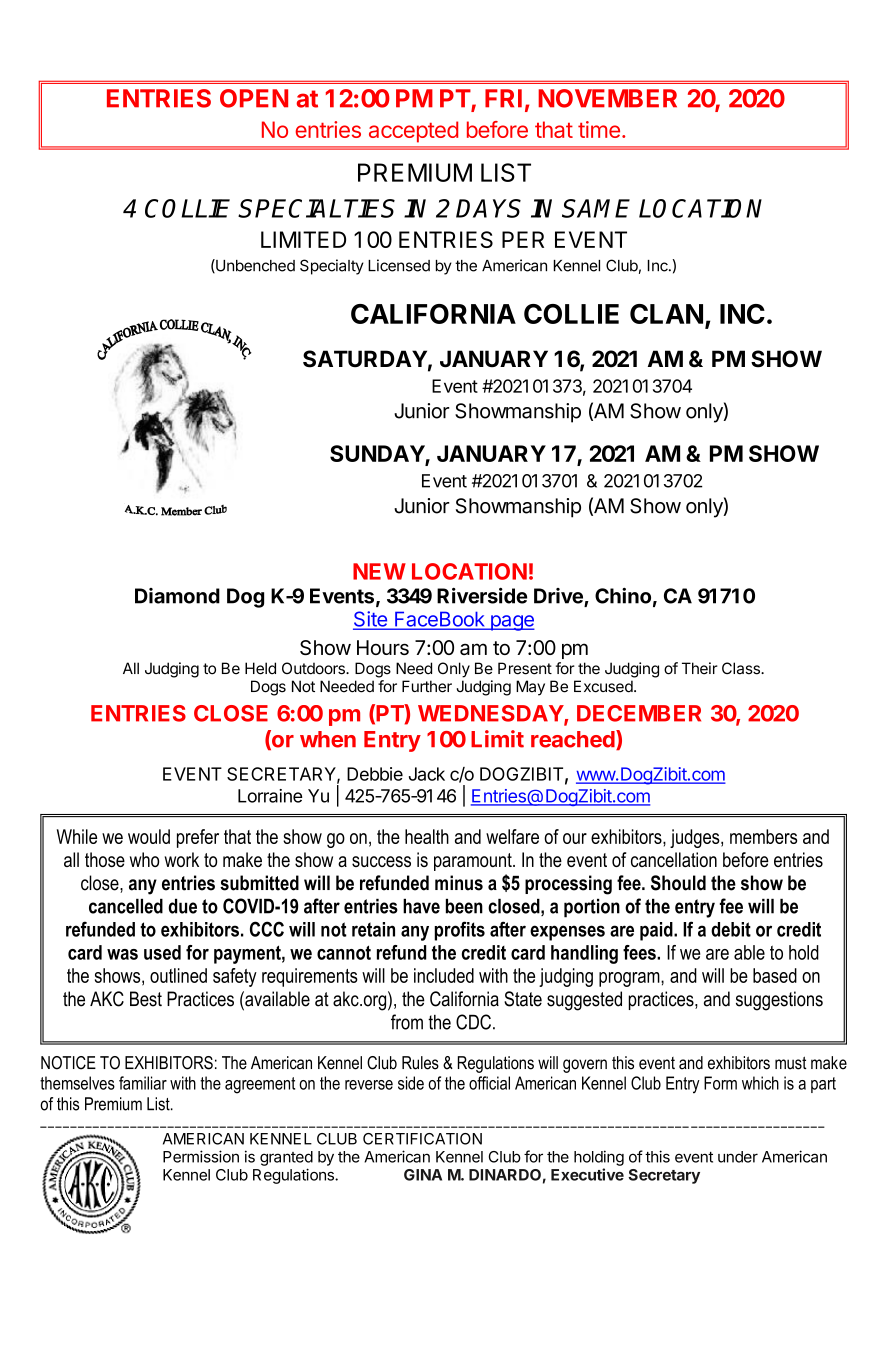 Image resolution: width=887 pixels, height=1372 pixels. What do you see at coordinates (413, 132) in the document?
I see `accepted` at bounding box center [413, 132].
